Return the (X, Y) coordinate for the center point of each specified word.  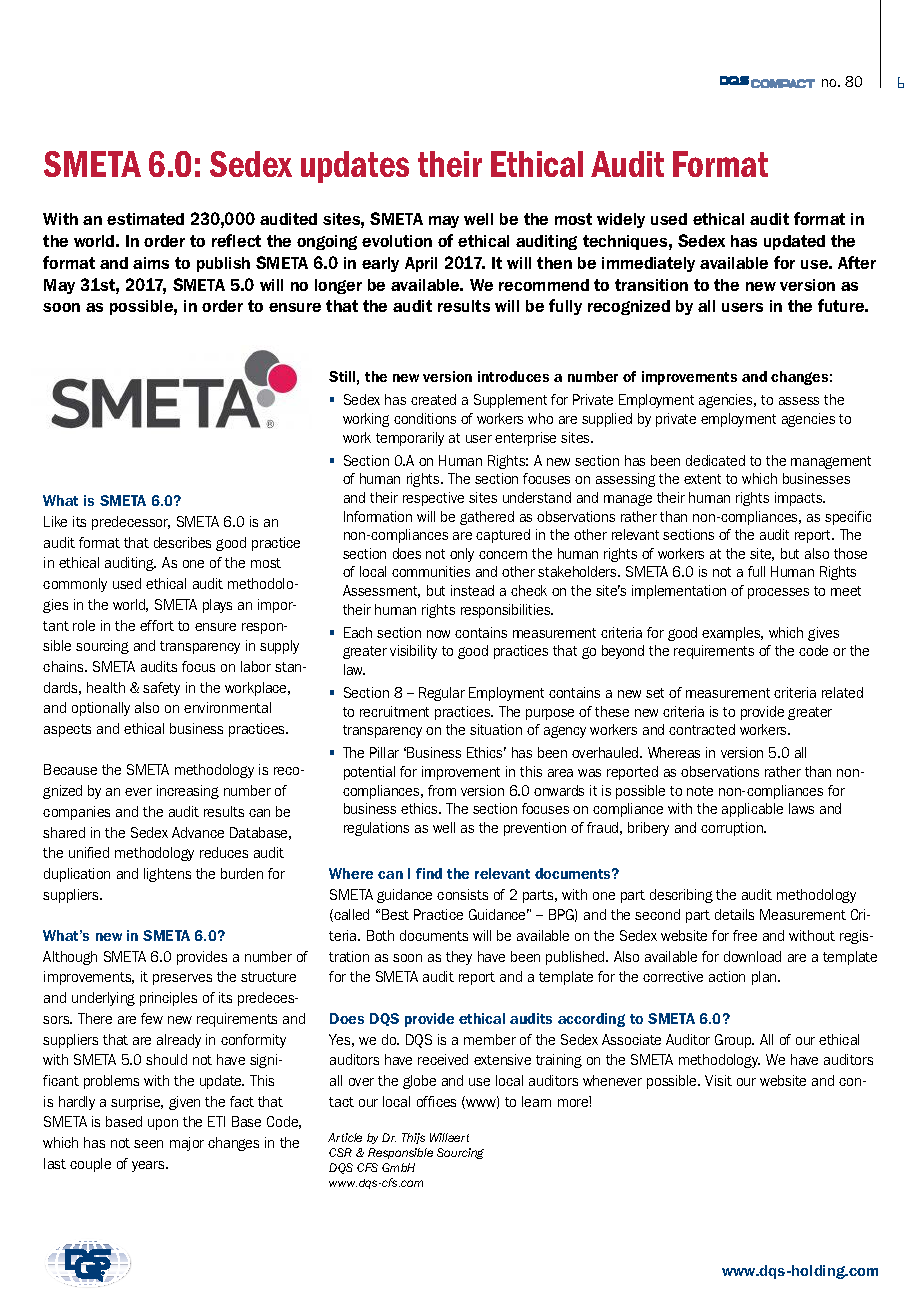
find (429, 873)
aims (151, 263)
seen (148, 1144)
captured (503, 536)
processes (778, 593)
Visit (718, 1080)
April (421, 264)
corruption (733, 829)
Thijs (413, 1138)
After (857, 262)
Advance (198, 832)
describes (182, 542)
